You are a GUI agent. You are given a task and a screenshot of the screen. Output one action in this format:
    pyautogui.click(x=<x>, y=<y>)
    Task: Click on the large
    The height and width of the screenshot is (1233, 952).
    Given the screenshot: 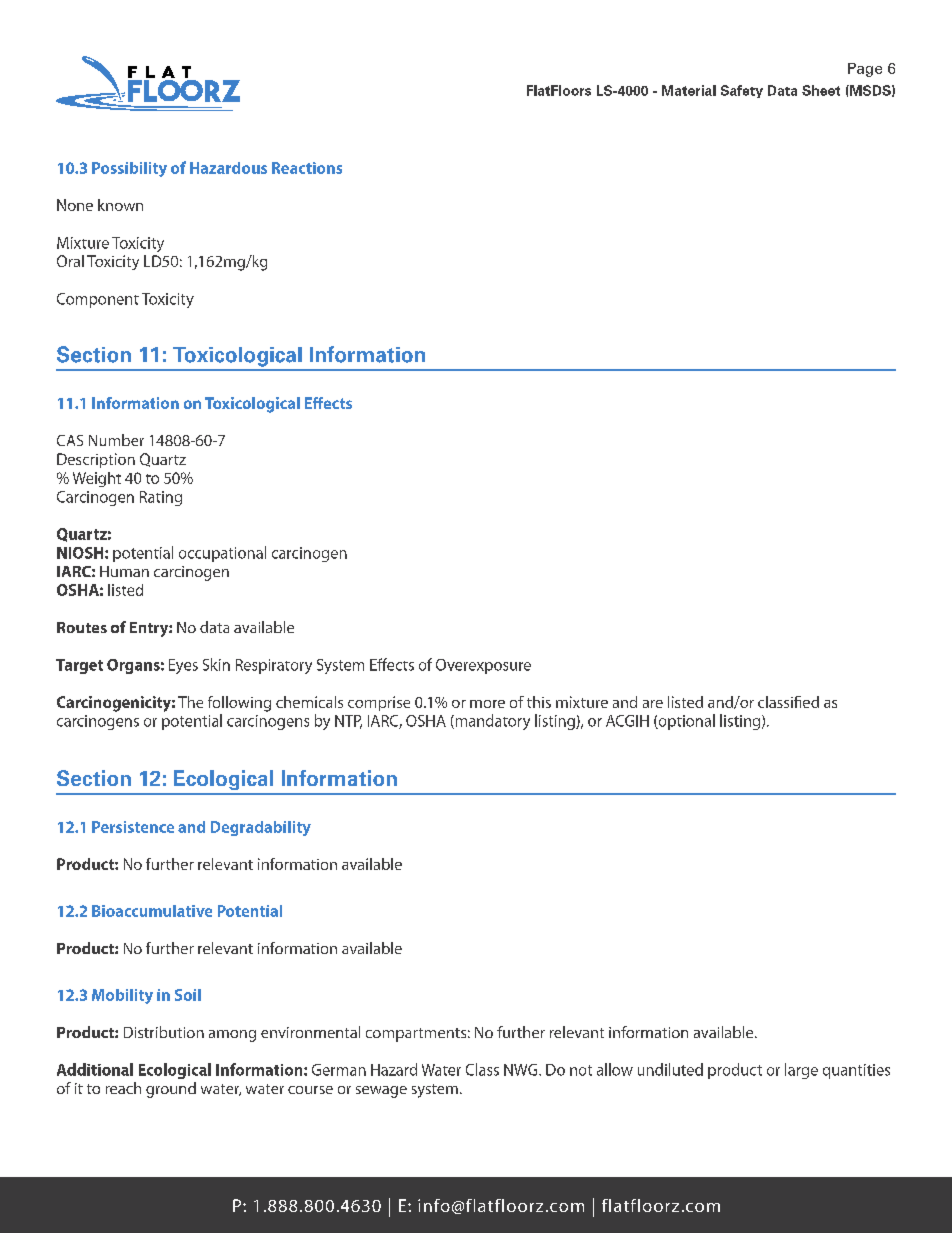 What is the action you would take?
    pyautogui.click(x=801, y=1071)
